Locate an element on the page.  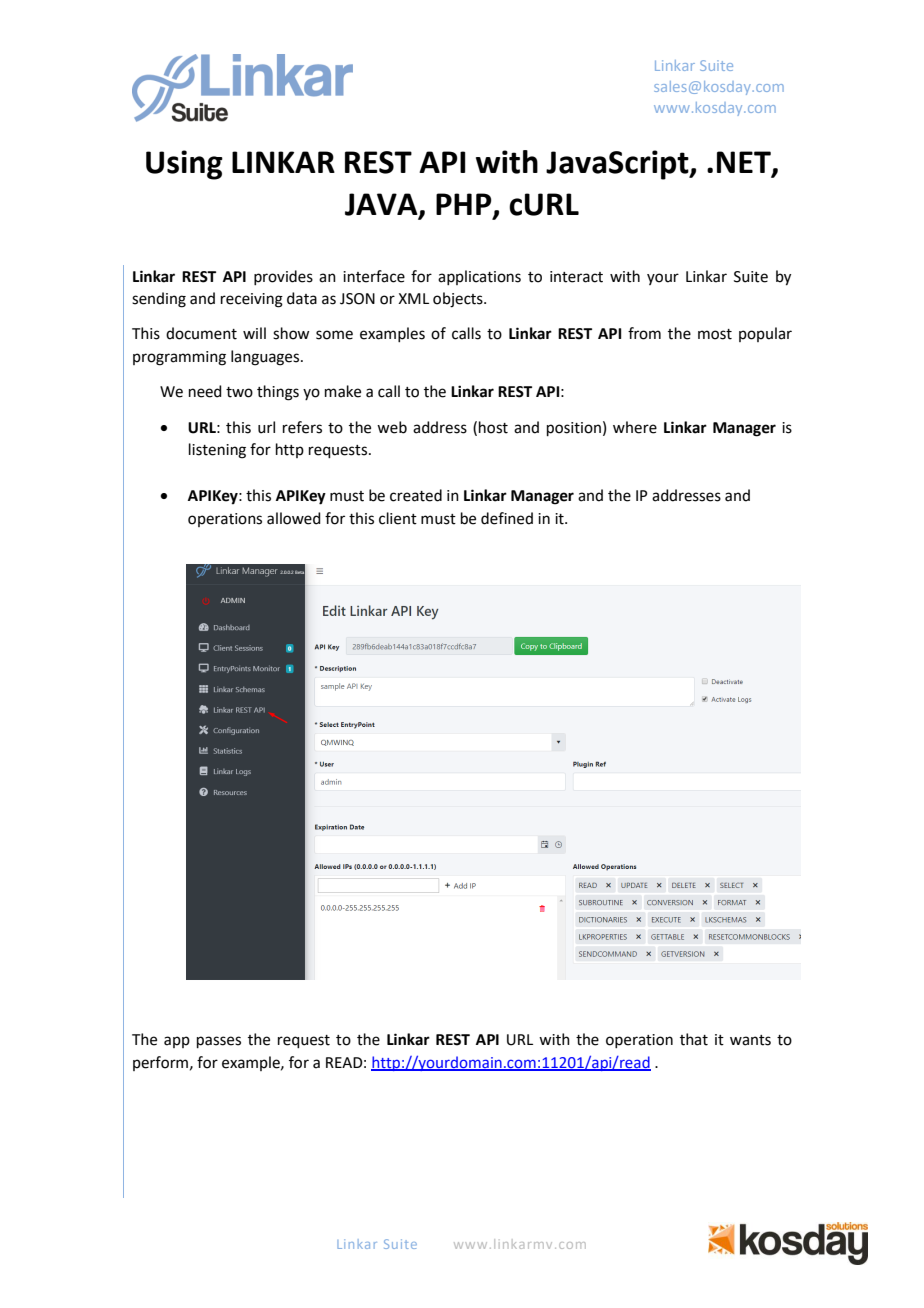
allowed is located at coordinates (294, 518).
